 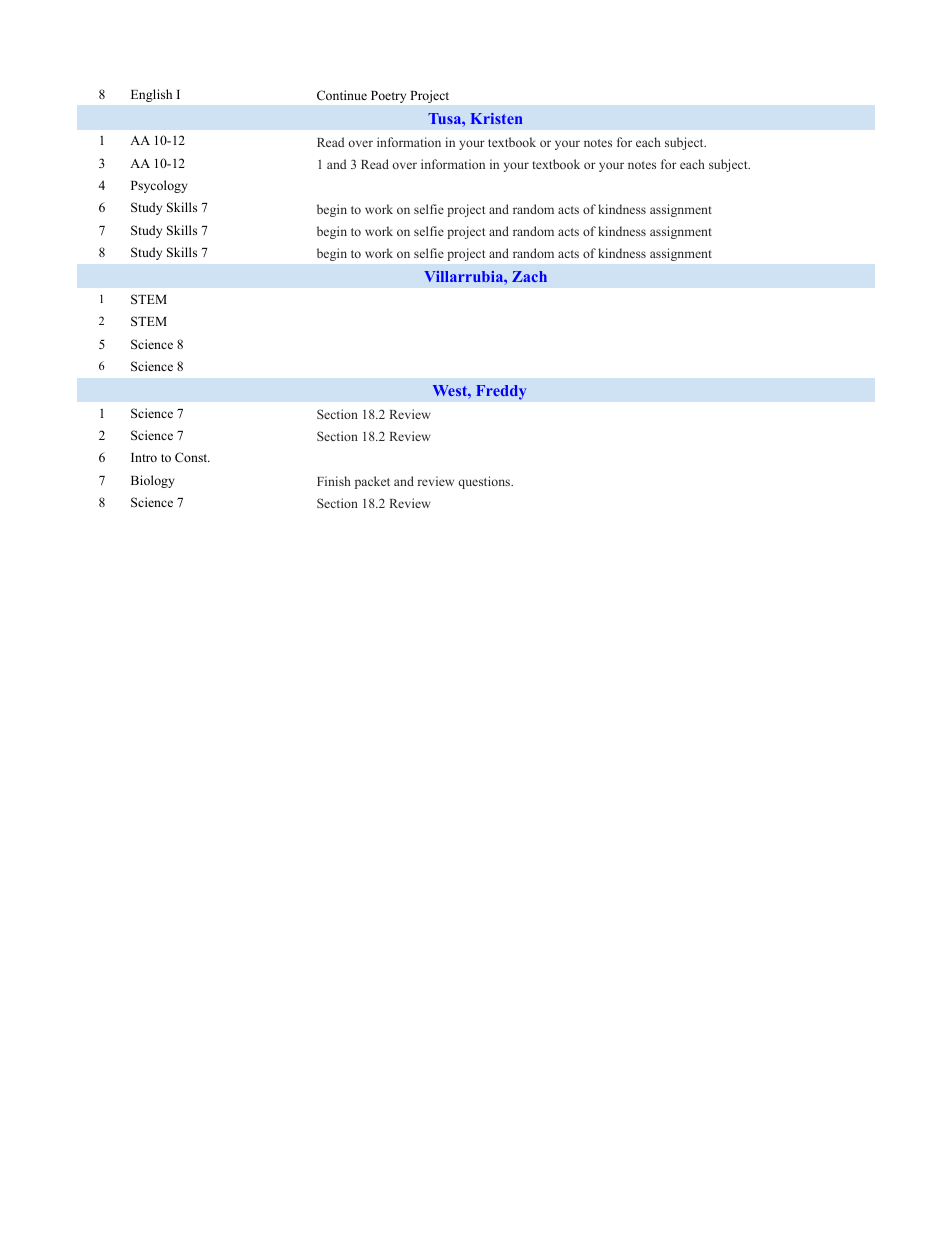 I want to click on Freddy, so click(x=501, y=392).
